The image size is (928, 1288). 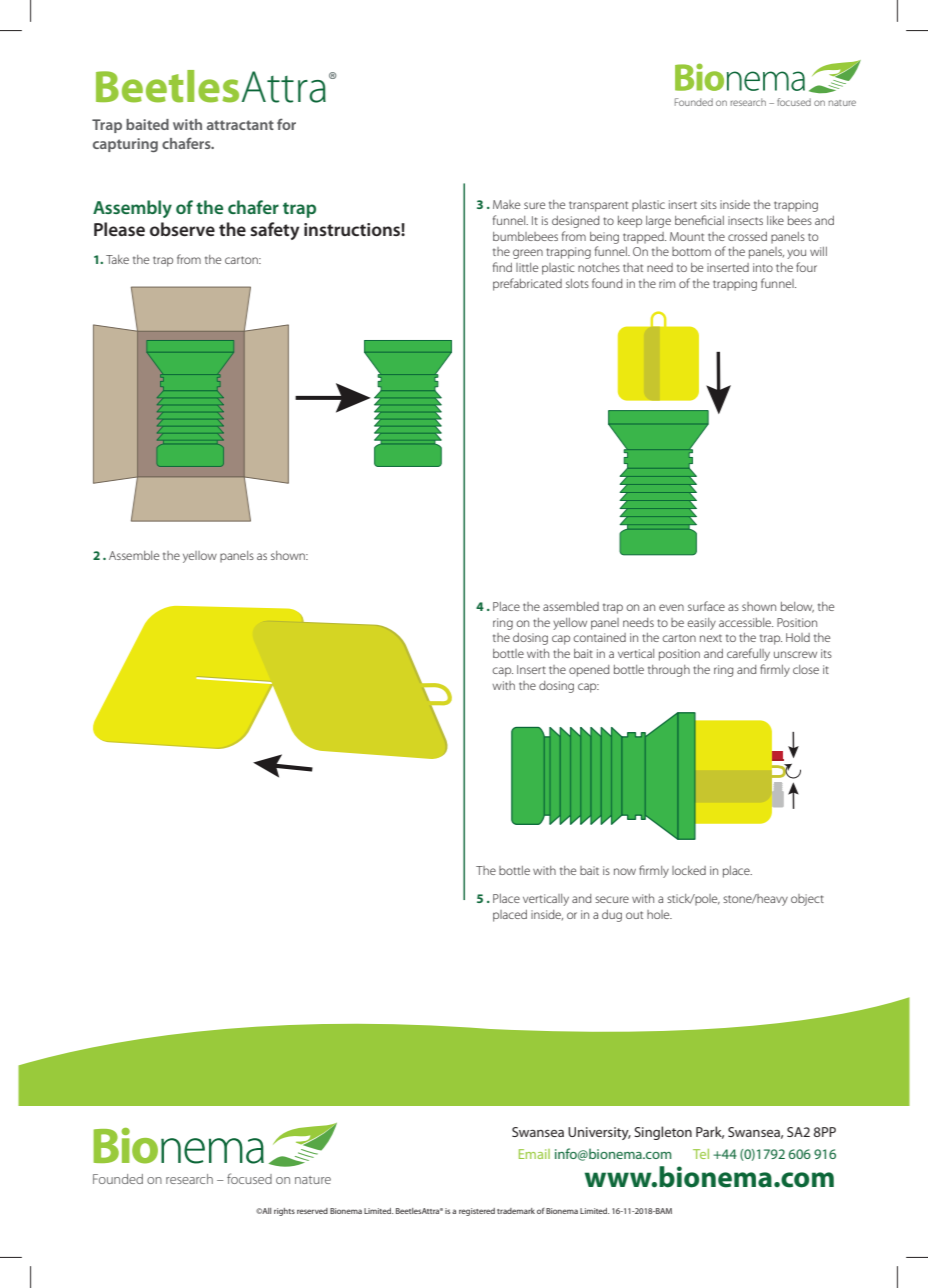 What do you see at coordinates (240, 125) in the screenshot?
I see `attractant` at bounding box center [240, 125].
